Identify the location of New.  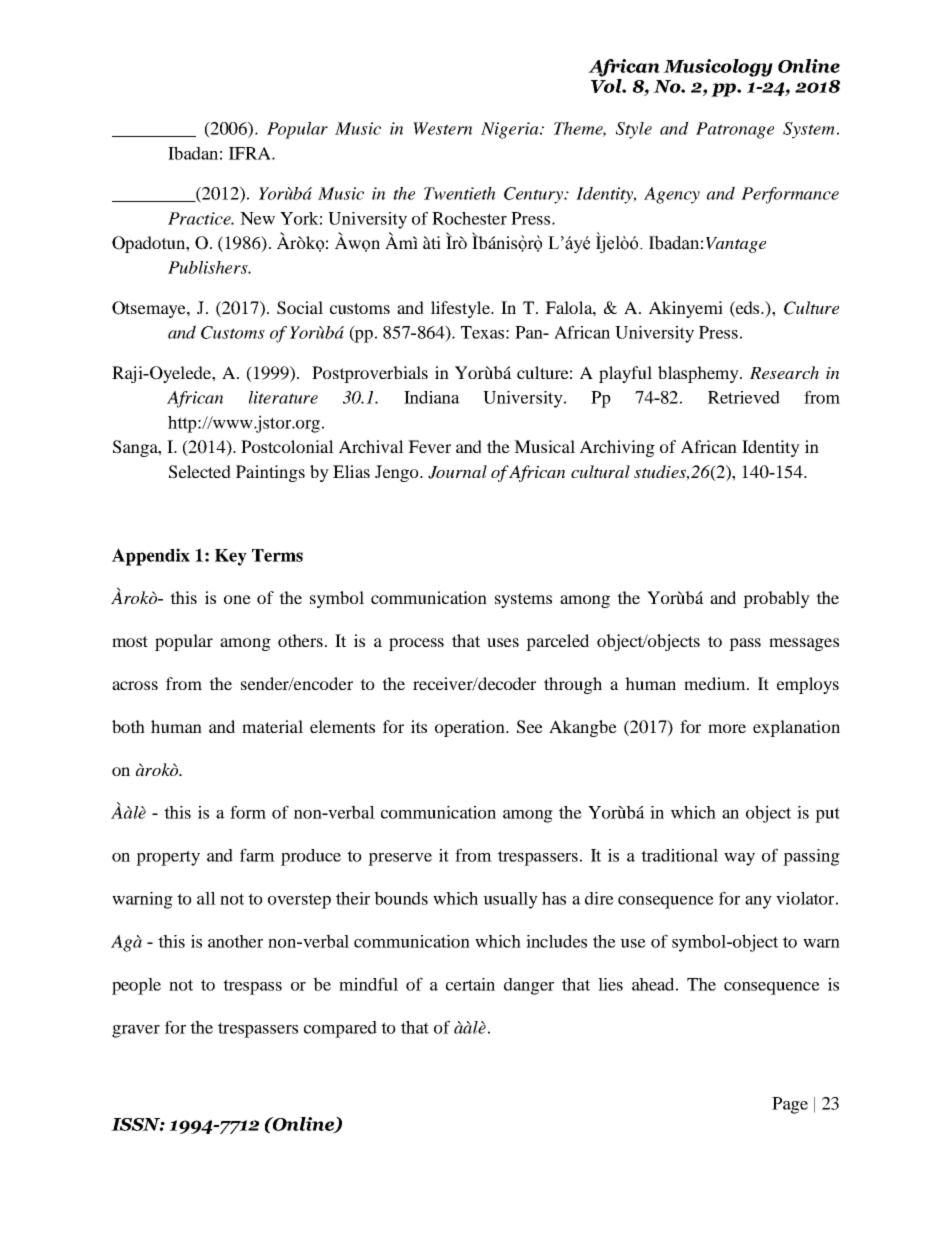
(257, 218).
